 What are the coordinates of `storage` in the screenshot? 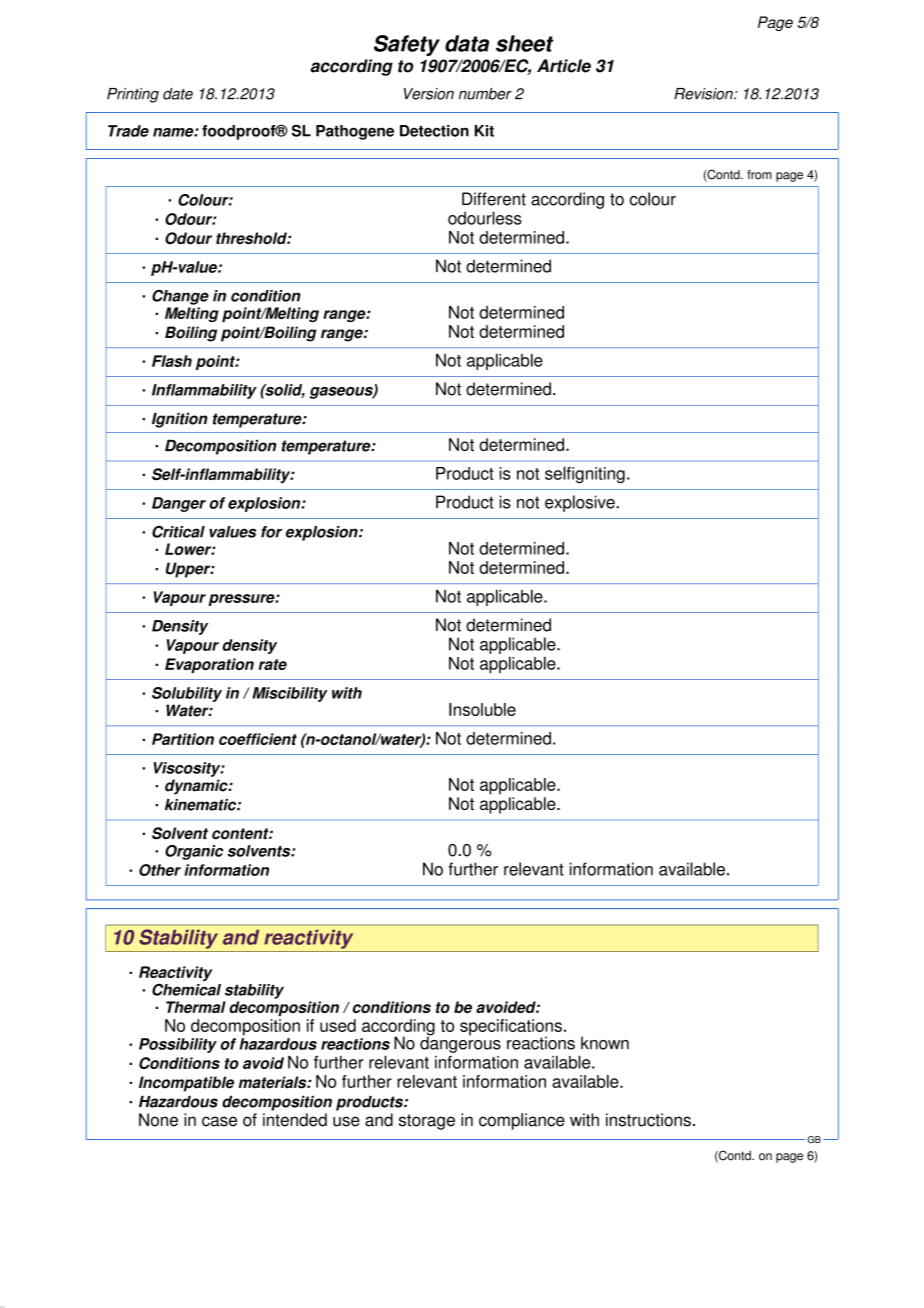 It's located at (427, 1122).
